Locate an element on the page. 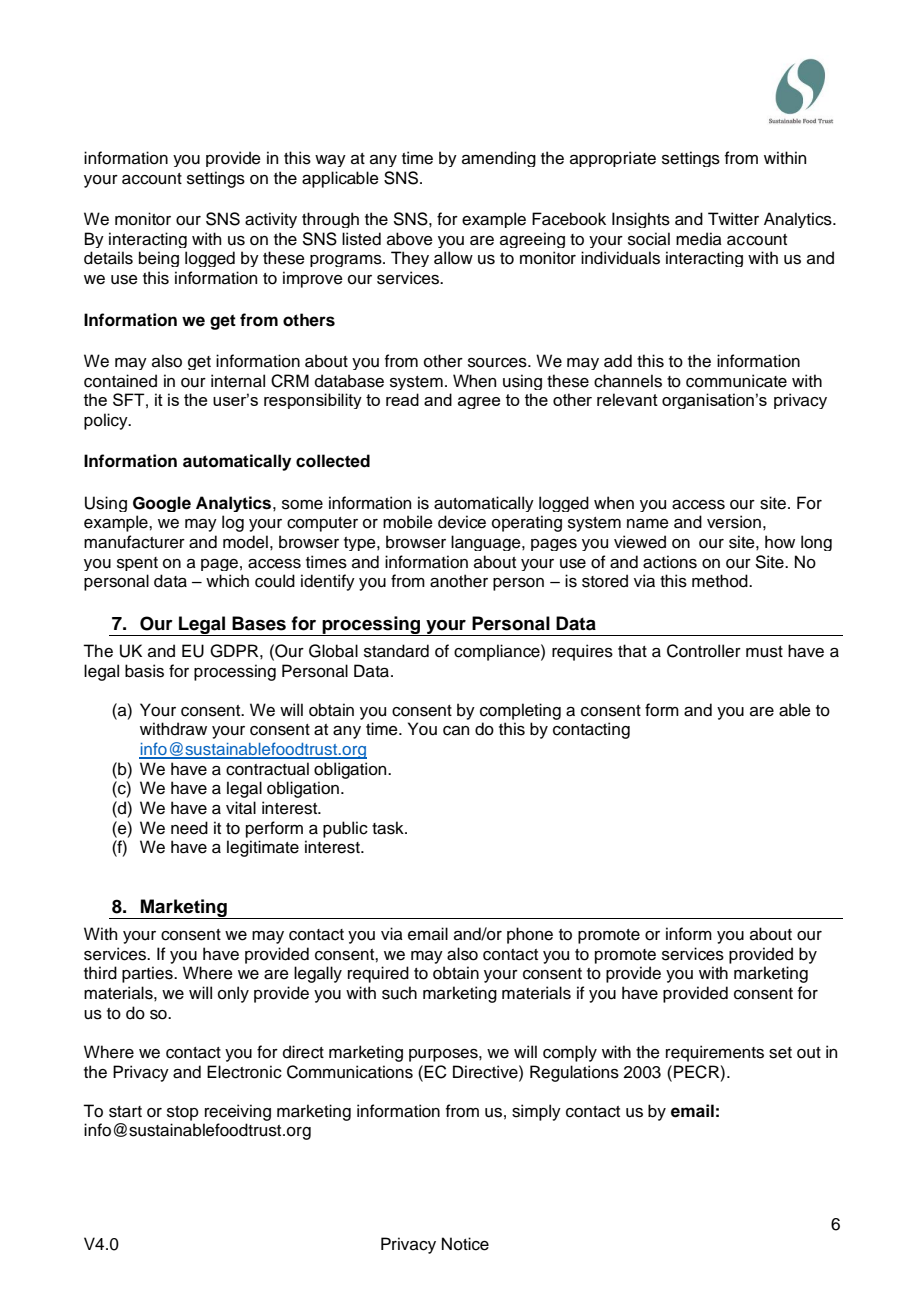 Image resolution: width=924 pixels, height=1308 pixels. Notice is located at coordinates (465, 1244).
